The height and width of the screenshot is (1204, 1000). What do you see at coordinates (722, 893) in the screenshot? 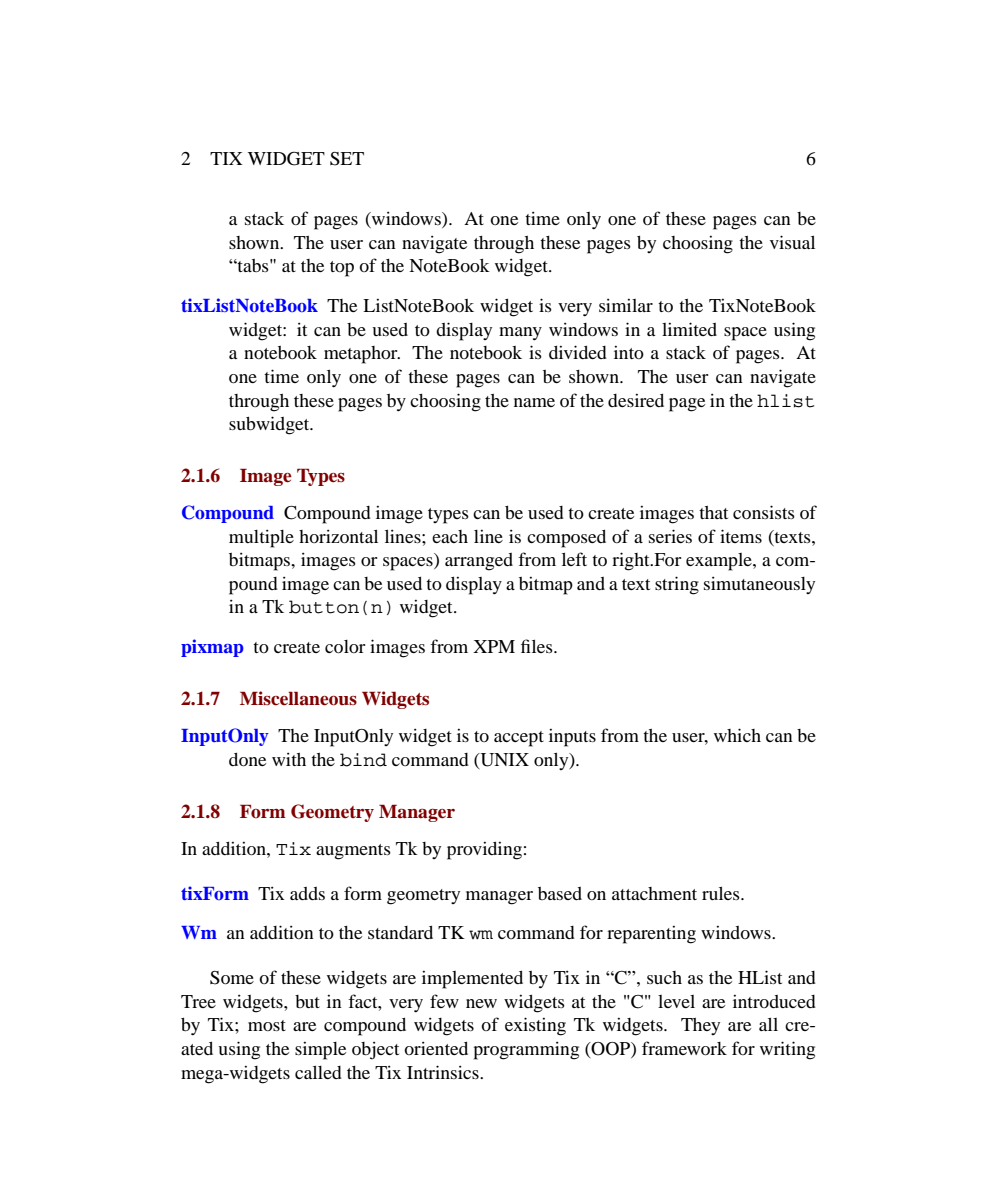
I see `rules` at bounding box center [722, 893].
